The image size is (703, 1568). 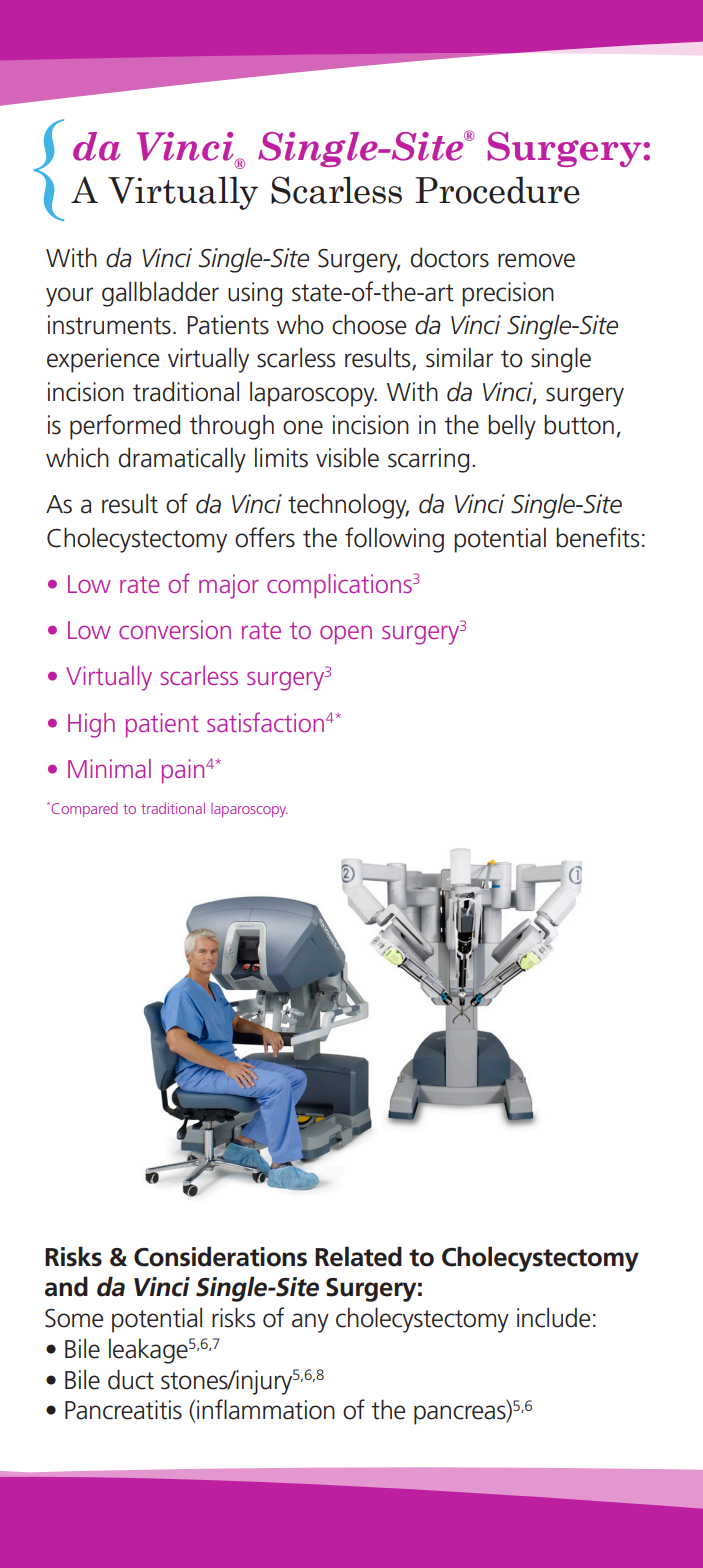 What do you see at coordinates (160, 294) in the screenshot?
I see `gallbladder` at bounding box center [160, 294].
